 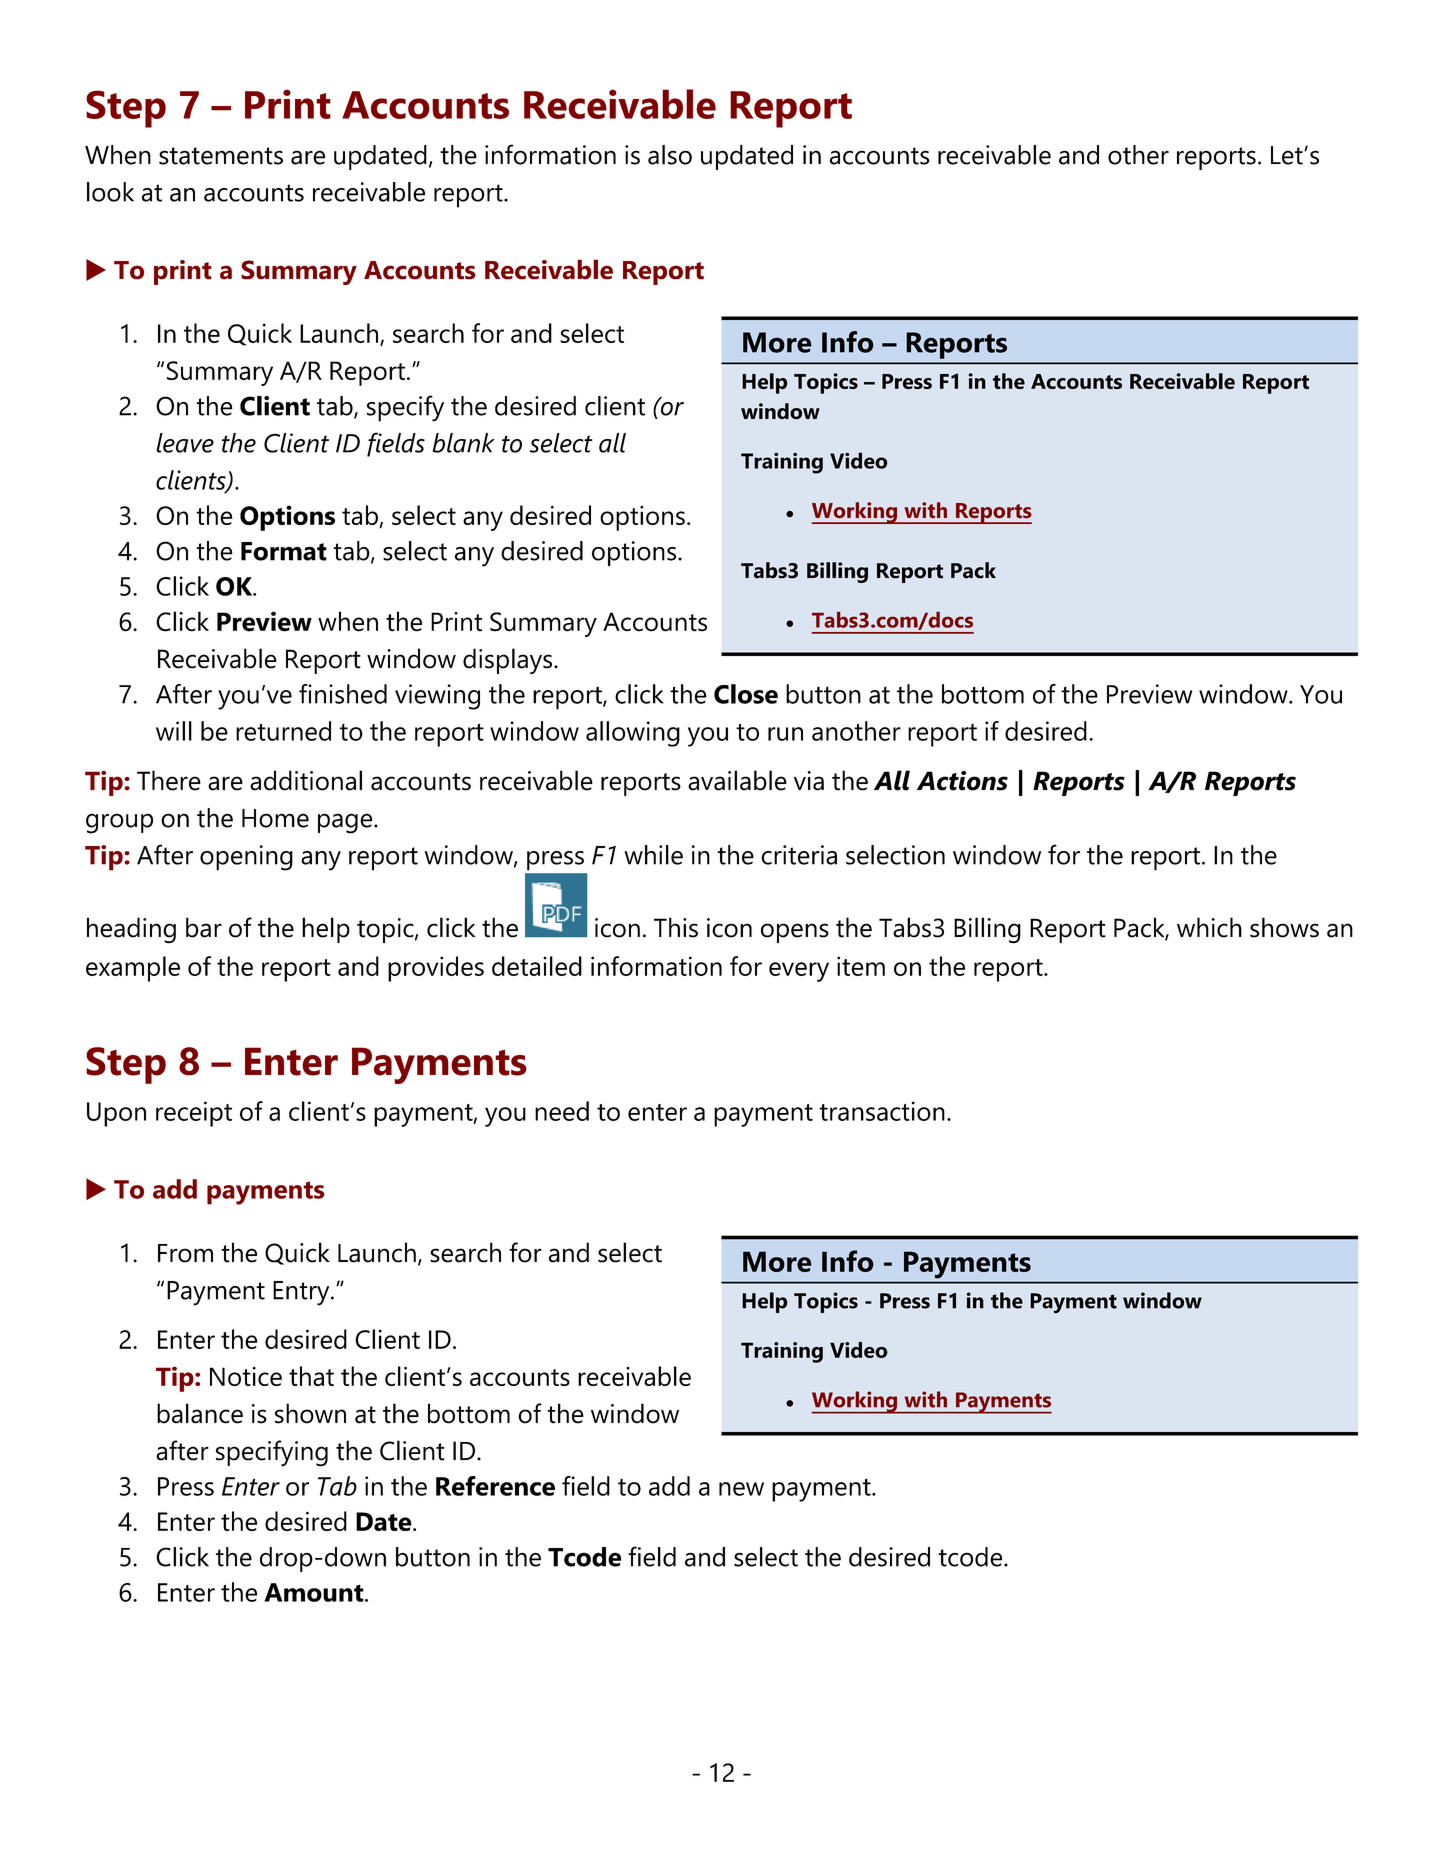 I want to click on Close, so click(x=746, y=694).
